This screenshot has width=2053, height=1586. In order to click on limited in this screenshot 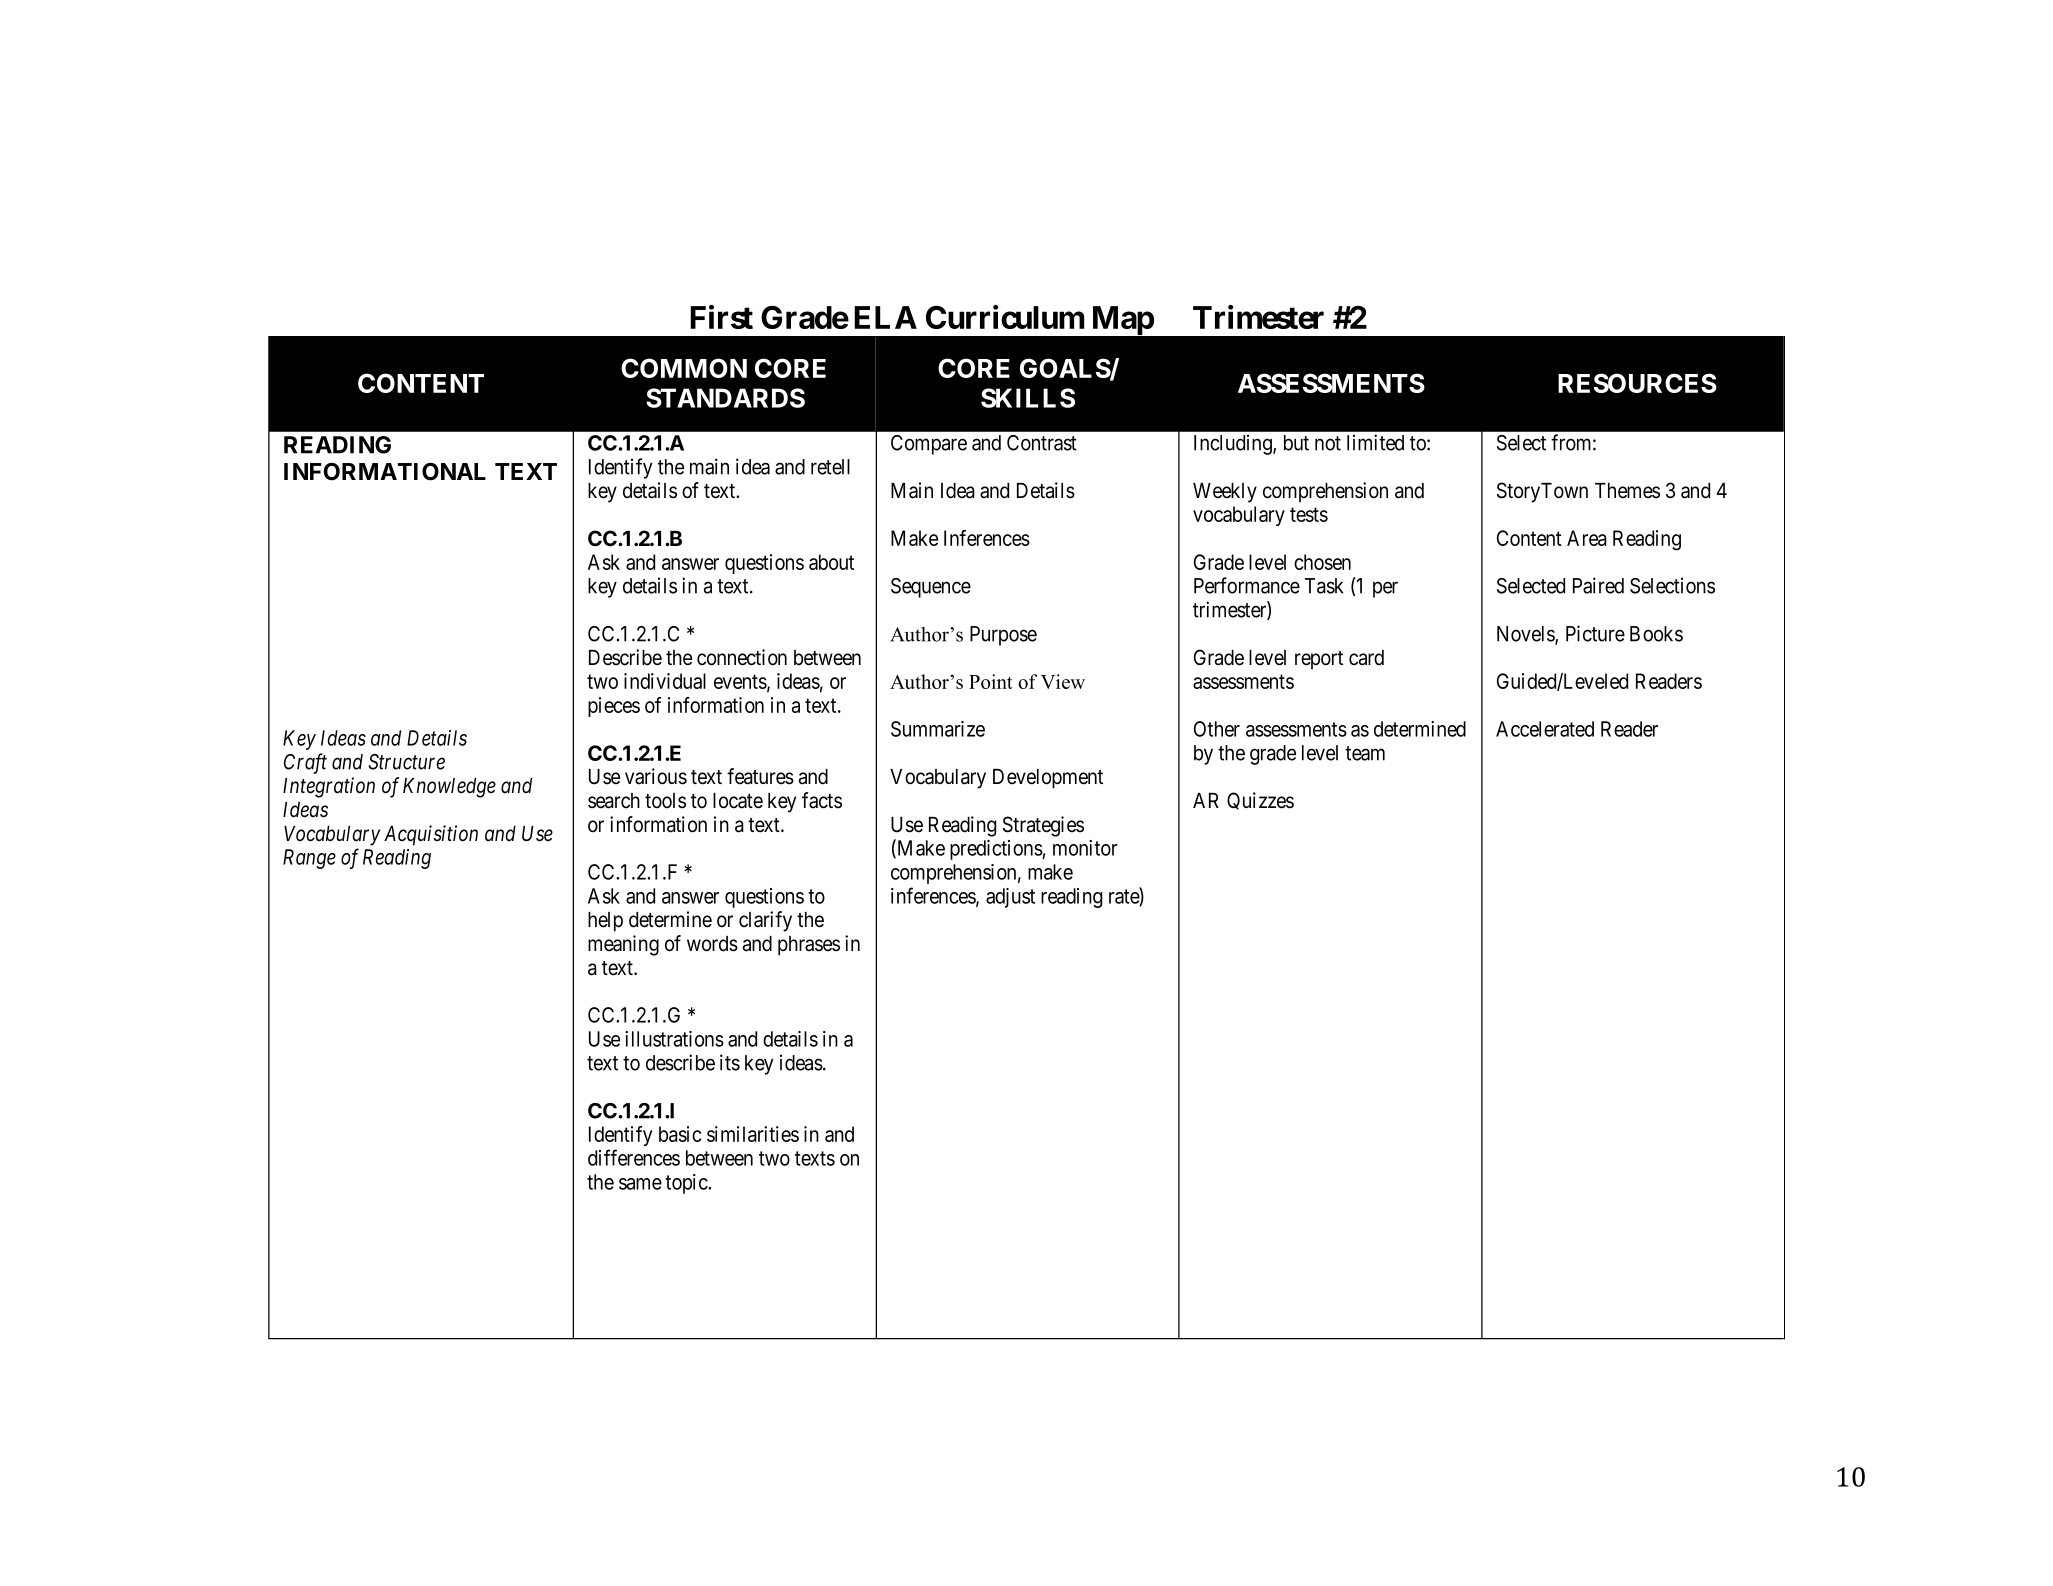, I will do `click(1375, 442)`.
